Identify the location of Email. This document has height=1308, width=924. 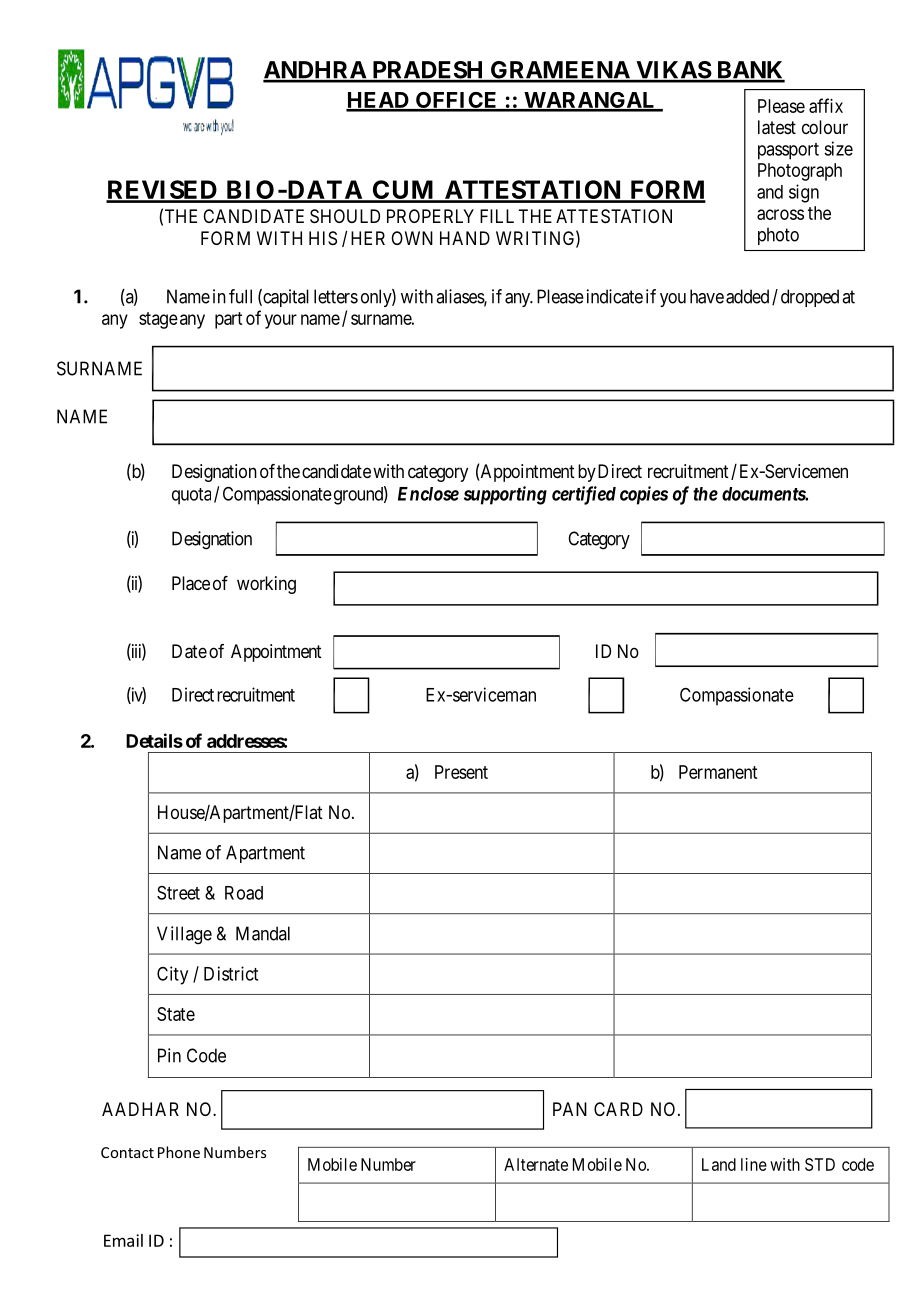
(123, 1240).
